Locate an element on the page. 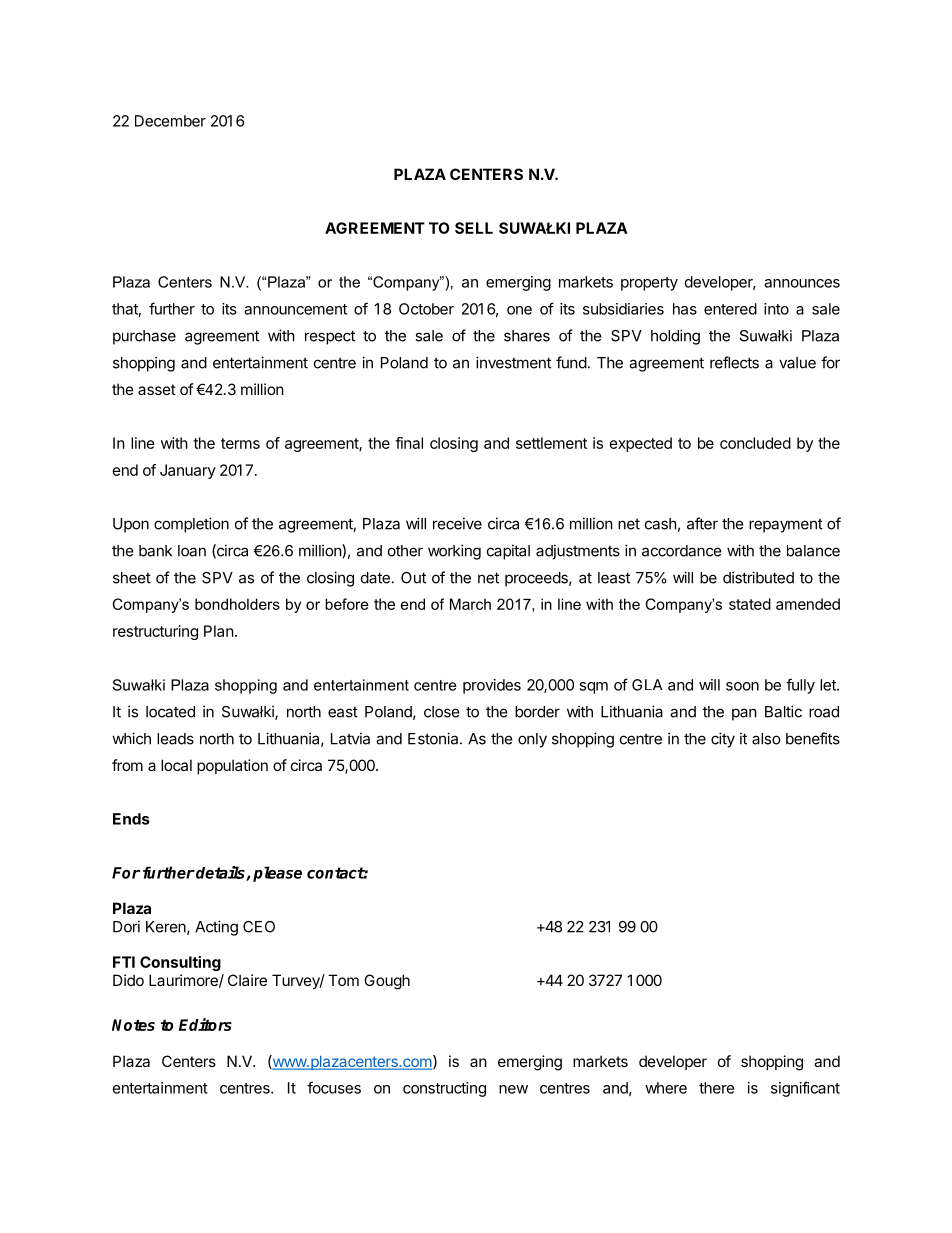 The width and height of the document is (952, 1233). constructing is located at coordinates (444, 1089).
